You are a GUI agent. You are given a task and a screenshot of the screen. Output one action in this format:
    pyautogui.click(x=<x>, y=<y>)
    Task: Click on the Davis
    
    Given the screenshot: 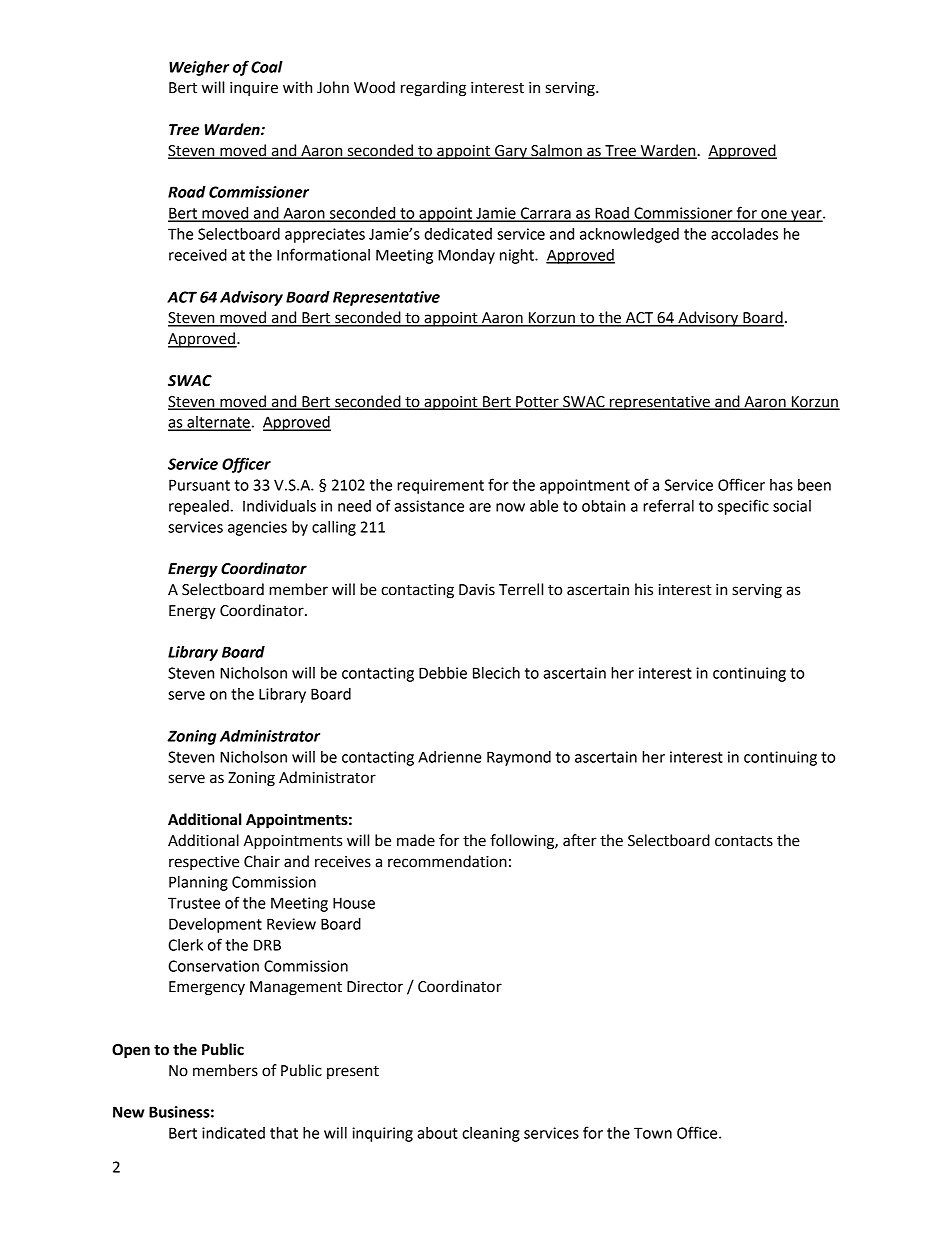 What is the action you would take?
    pyautogui.click(x=477, y=590)
